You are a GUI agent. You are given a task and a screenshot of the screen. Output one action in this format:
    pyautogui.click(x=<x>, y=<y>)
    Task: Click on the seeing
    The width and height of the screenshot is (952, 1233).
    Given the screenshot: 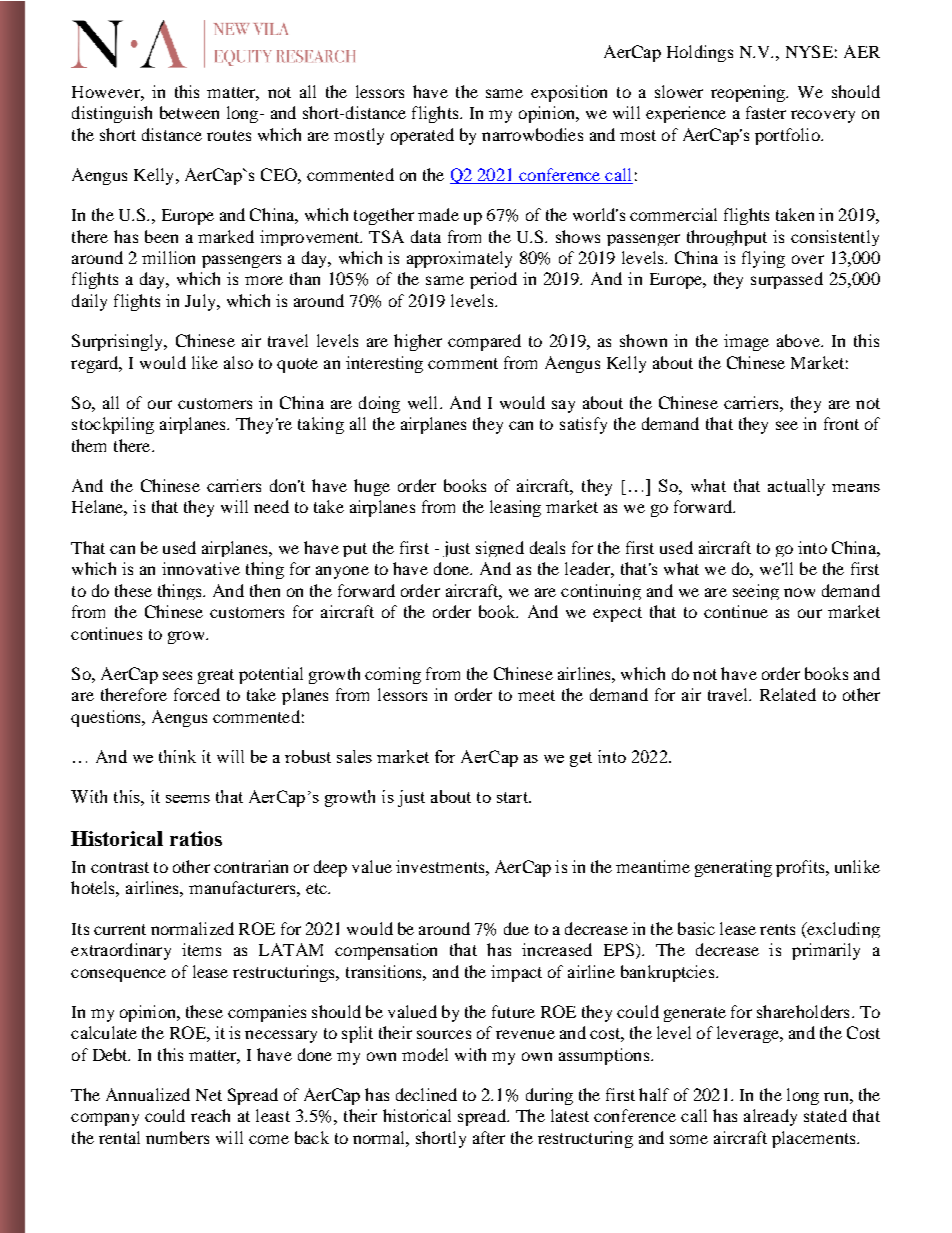 What is the action you would take?
    pyautogui.click(x=756, y=592)
